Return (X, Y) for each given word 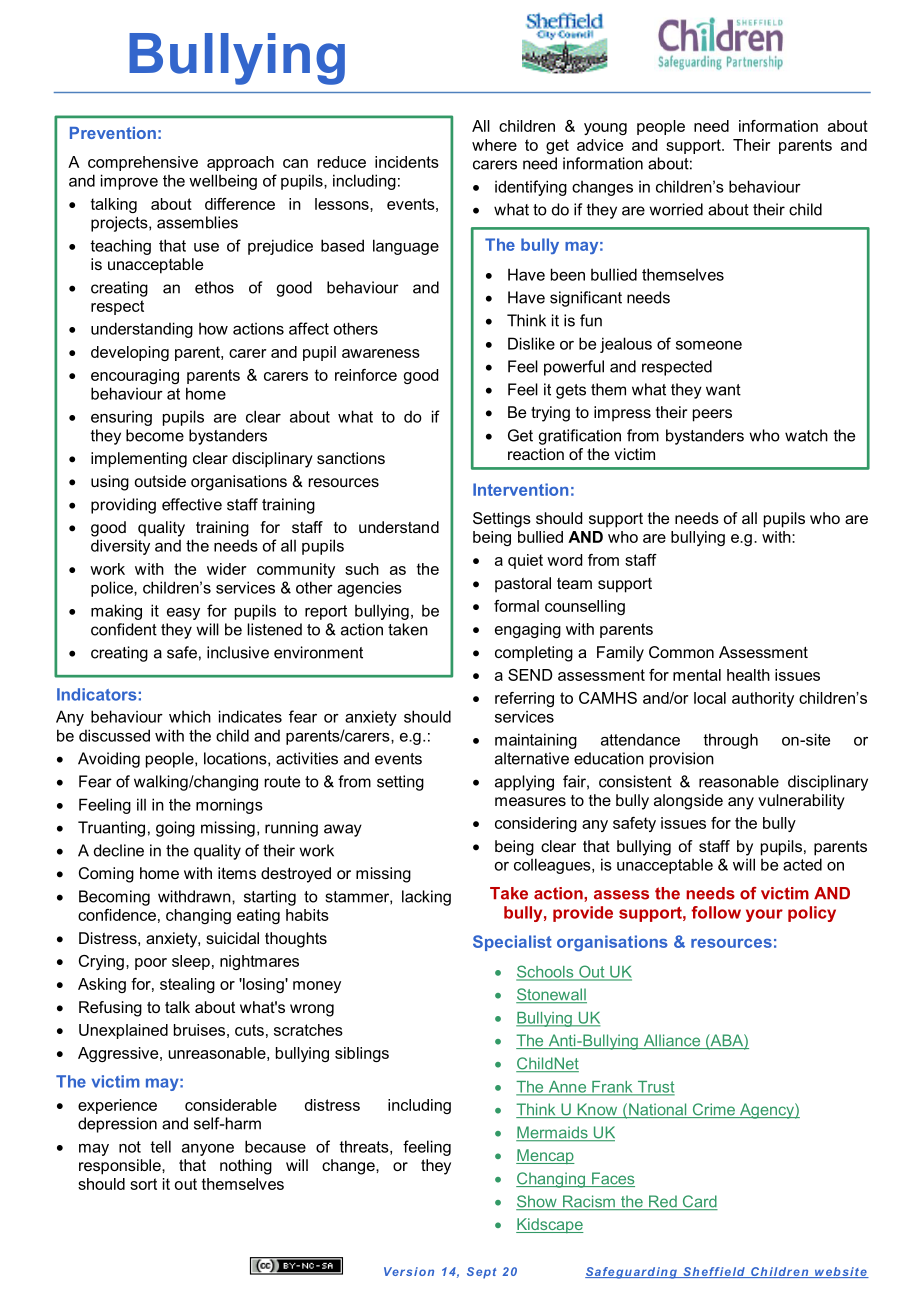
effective (192, 504)
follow (716, 912)
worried (676, 209)
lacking (426, 898)
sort (143, 1184)
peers (712, 415)
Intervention (520, 489)
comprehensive (143, 163)
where (494, 145)
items (237, 873)
